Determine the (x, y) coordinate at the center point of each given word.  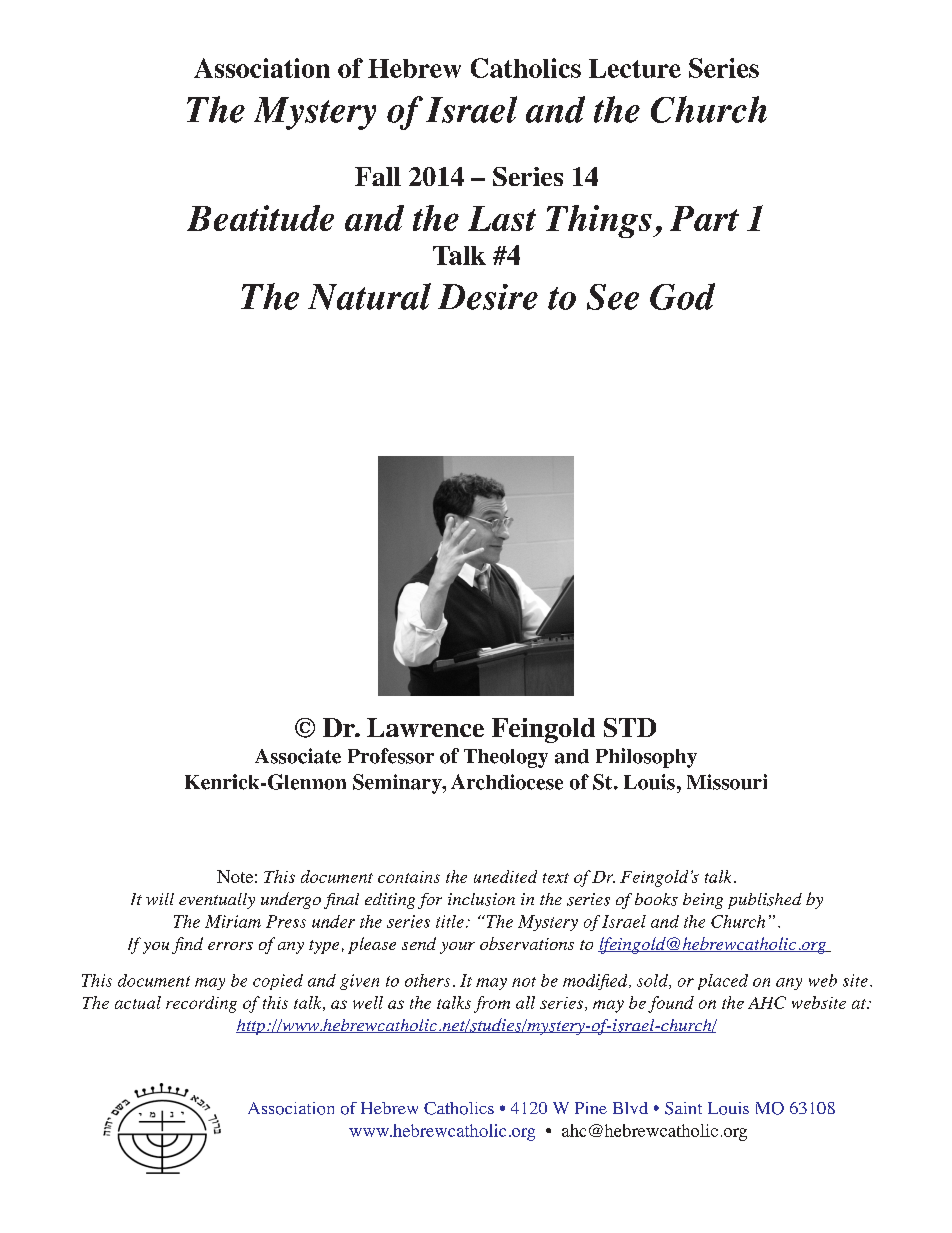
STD (630, 727)
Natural (369, 296)
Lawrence (425, 727)
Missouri (727, 782)
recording (201, 1004)
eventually (217, 901)
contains (409, 877)
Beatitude (260, 218)
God (682, 296)
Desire (488, 297)
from (492, 1004)
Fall (378, 176)
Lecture (635, 68)
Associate (298, 756)
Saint (683, 1108)
